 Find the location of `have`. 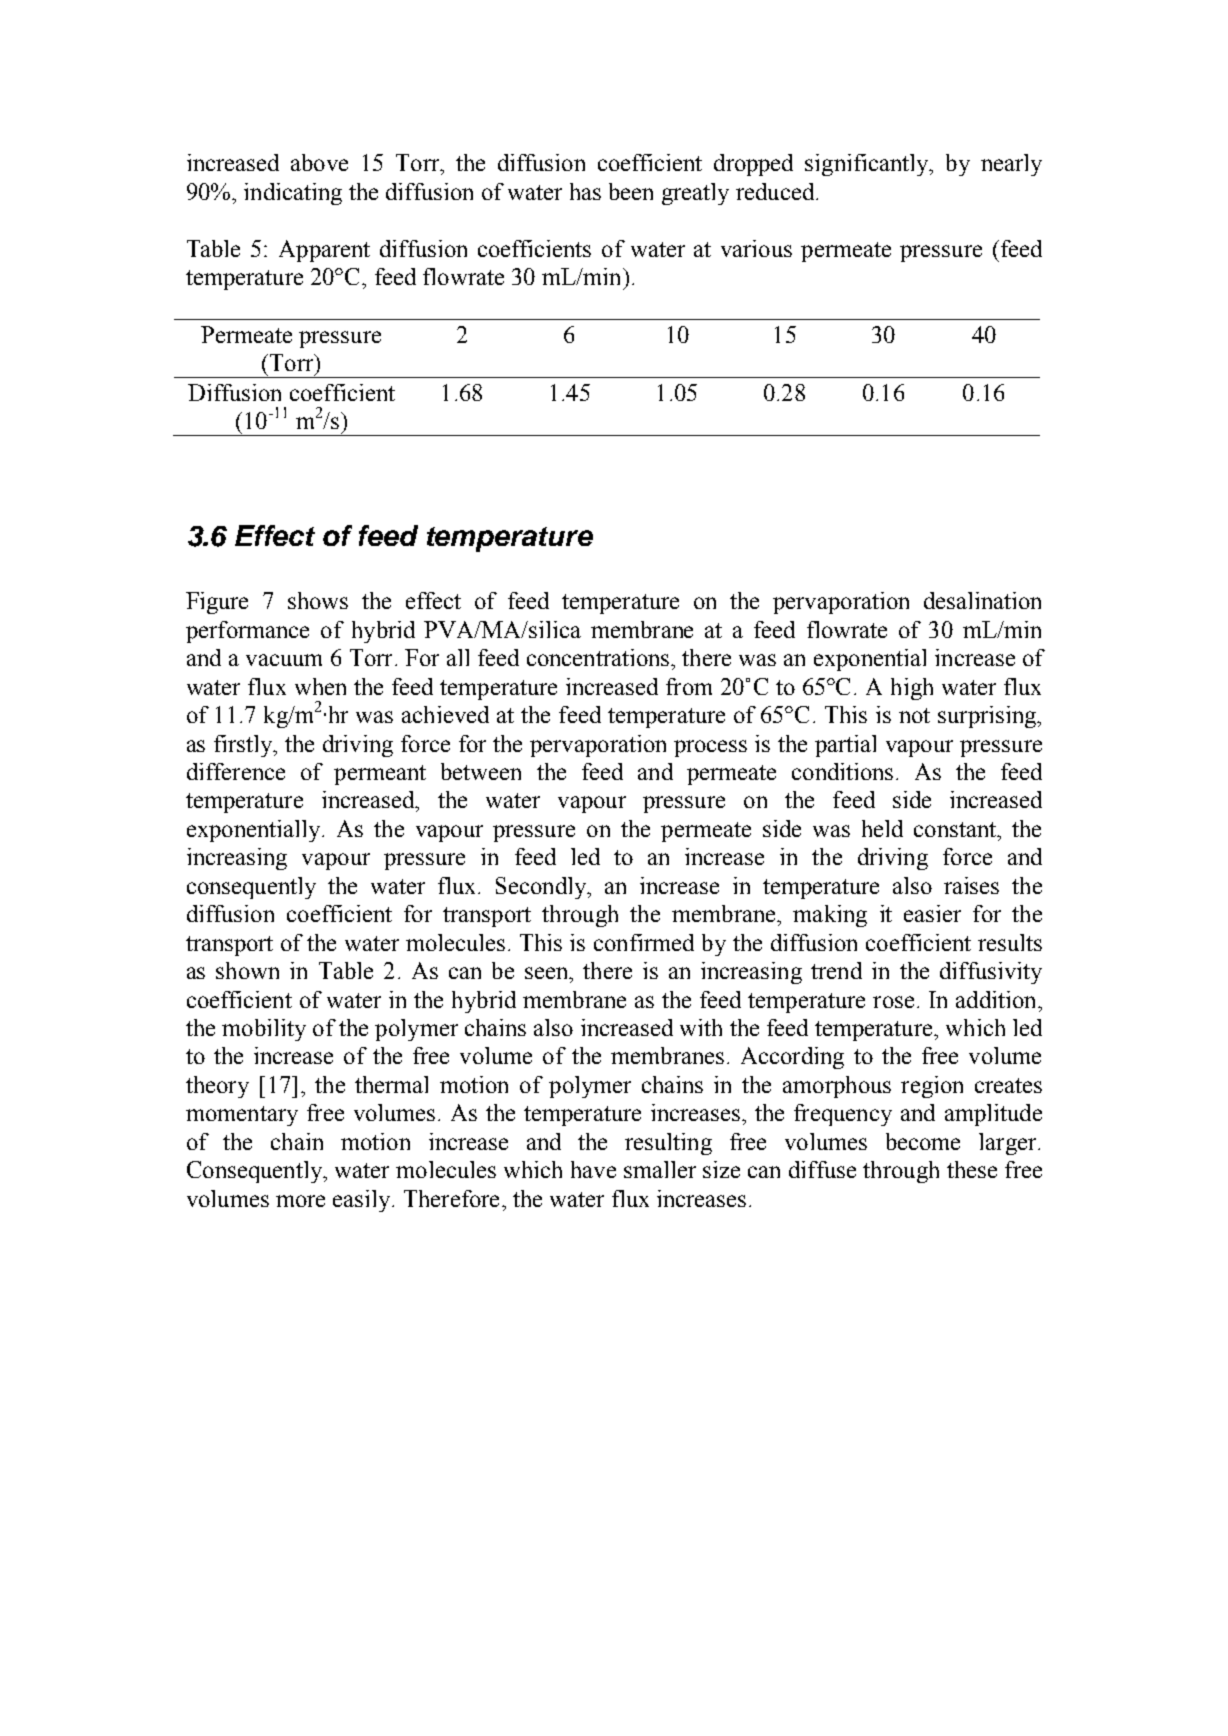

have is located at coordinates (593, 1169).
